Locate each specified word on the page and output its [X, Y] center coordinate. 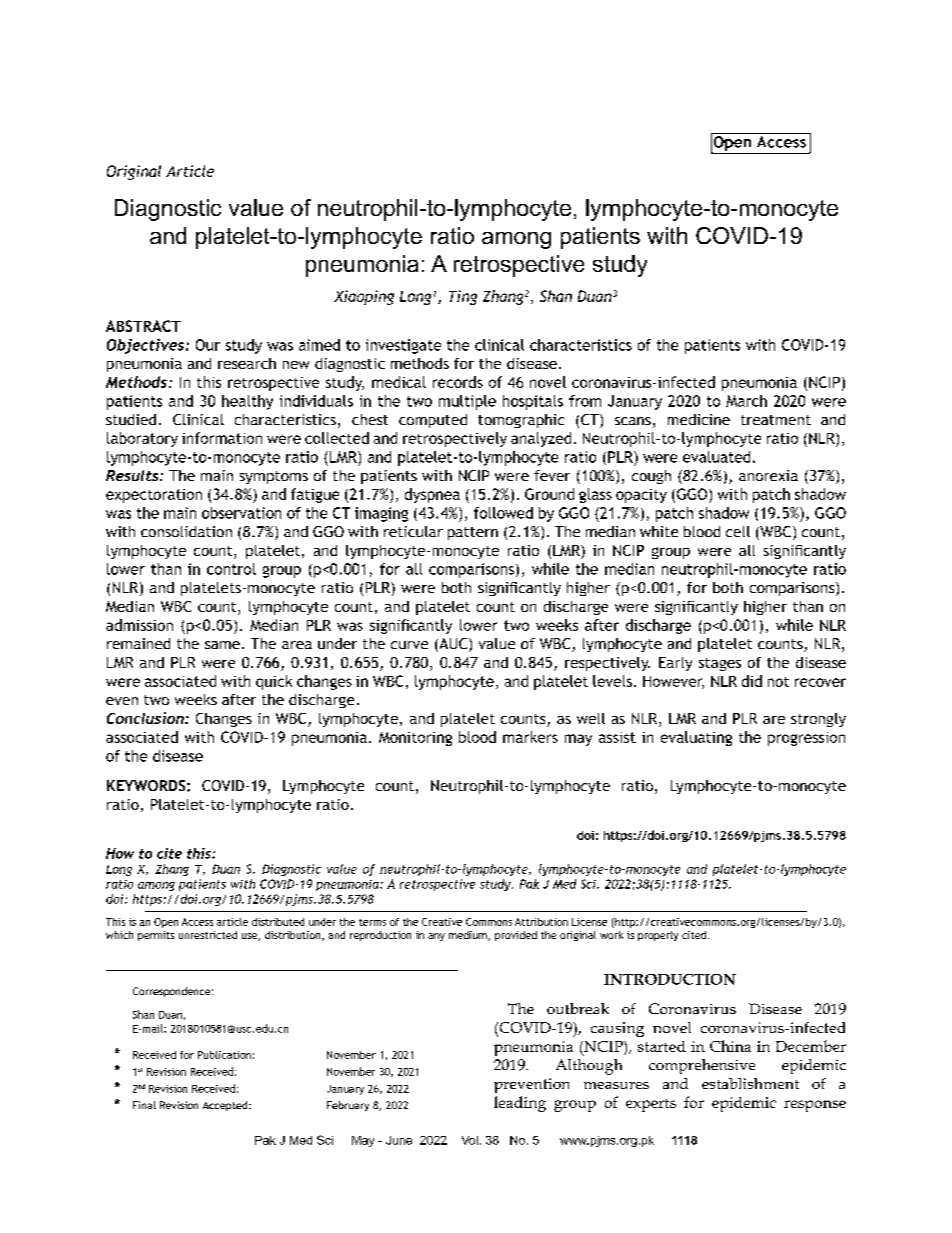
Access [197, 922]
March [746, 401]
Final [144, 1105]
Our [208, 345]
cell [738, 531]
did [752, 681]
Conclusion [146, 718]
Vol [470, 1140]
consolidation [186, 531]
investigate [403, 346]
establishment [750, 1083]
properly [658, 936]
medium [469, 936]
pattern [473, 533]
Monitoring [415, 739]
